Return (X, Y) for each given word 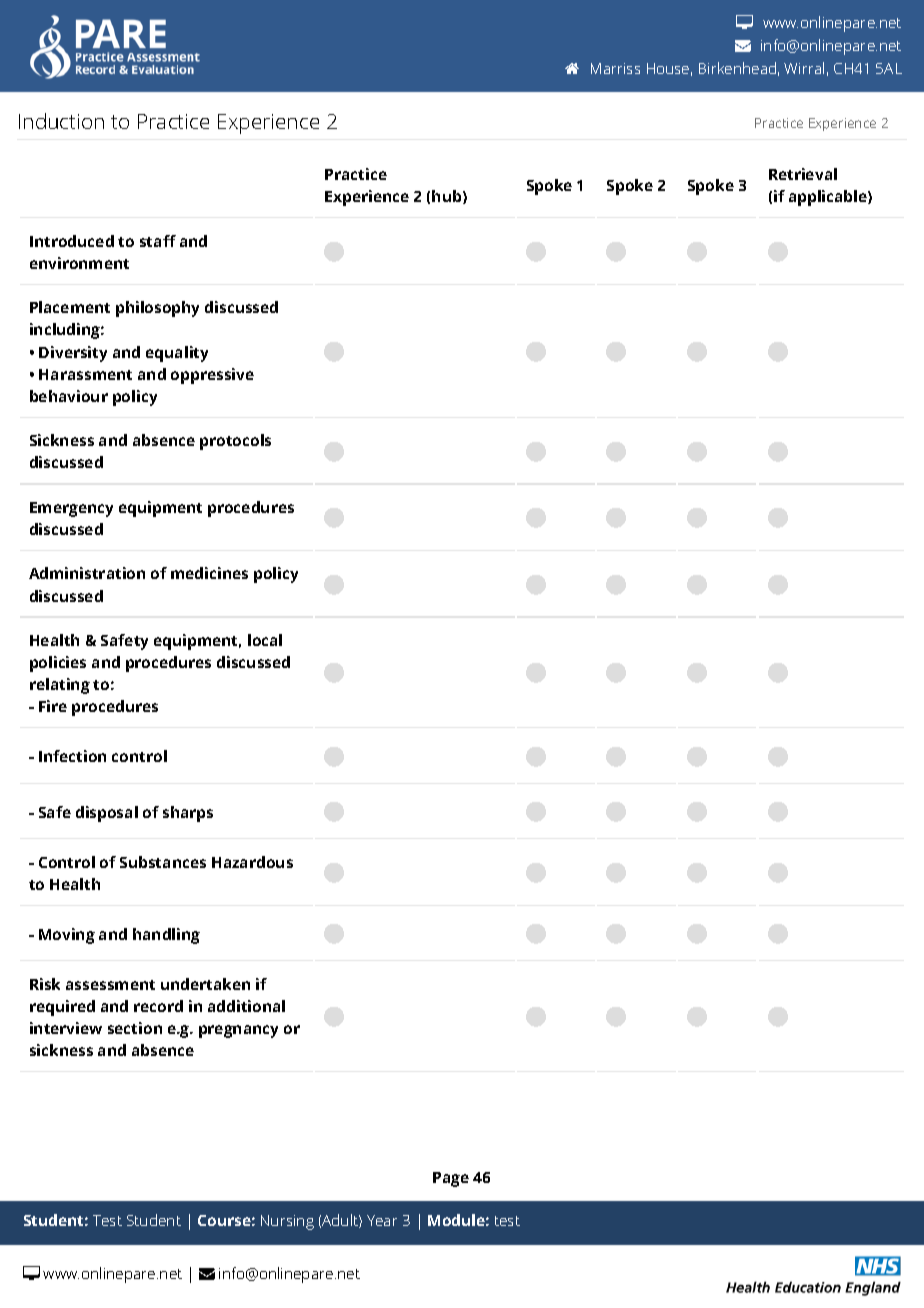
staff (158, 241)
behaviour (69, 396)
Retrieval (803, 174)
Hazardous (252, 862)
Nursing (287, 1222)
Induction (61, 121)
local (265, 640)
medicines (209, 573)
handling (166, 936)
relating (60, 686)
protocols (235, 442)
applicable (829, 198)
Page (451, 1179)
